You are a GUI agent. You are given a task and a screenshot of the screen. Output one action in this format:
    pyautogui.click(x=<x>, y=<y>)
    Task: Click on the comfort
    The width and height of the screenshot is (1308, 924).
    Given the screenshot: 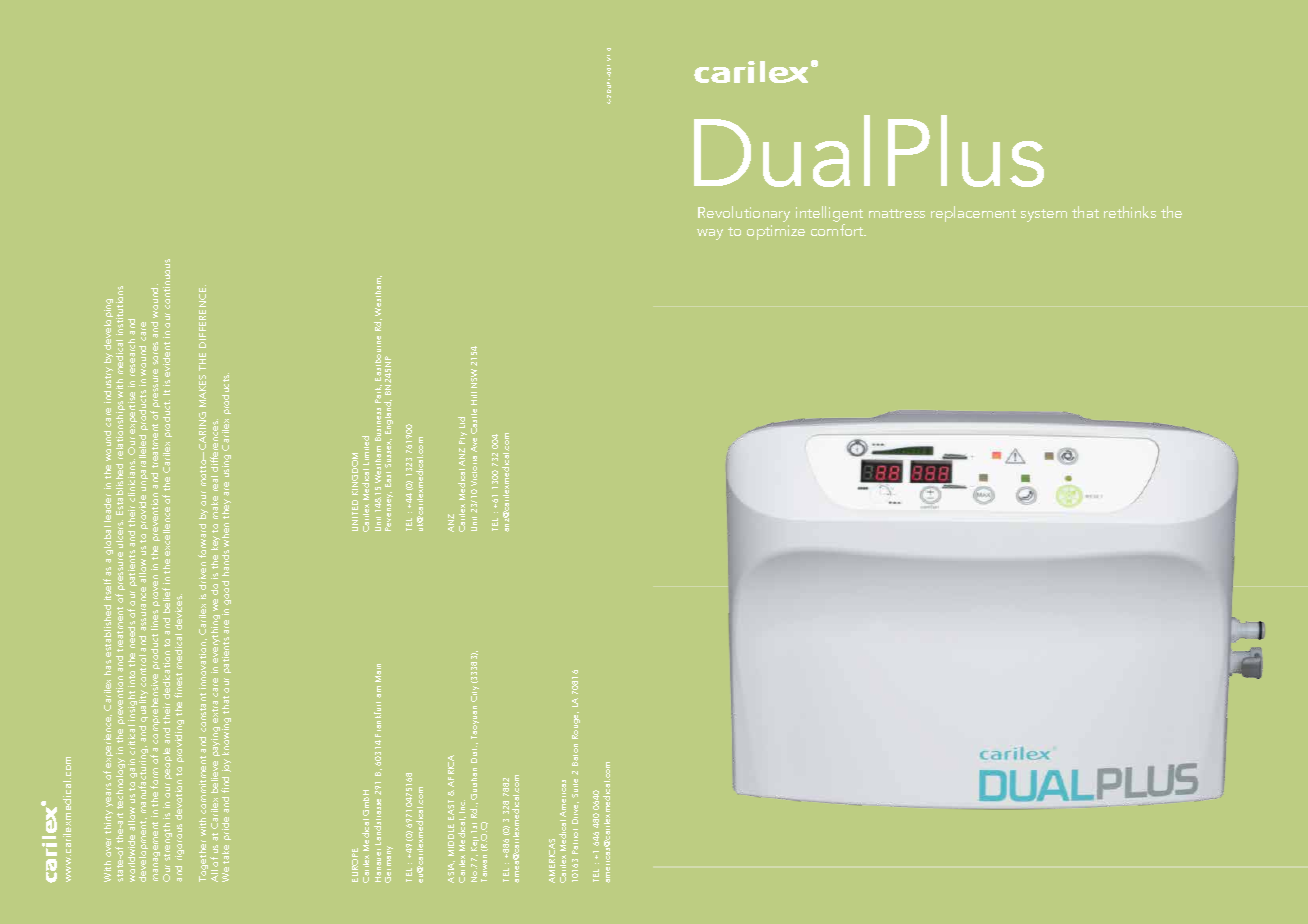 What is the action you would take?
    pyautogui.click(x=838, y=230)
